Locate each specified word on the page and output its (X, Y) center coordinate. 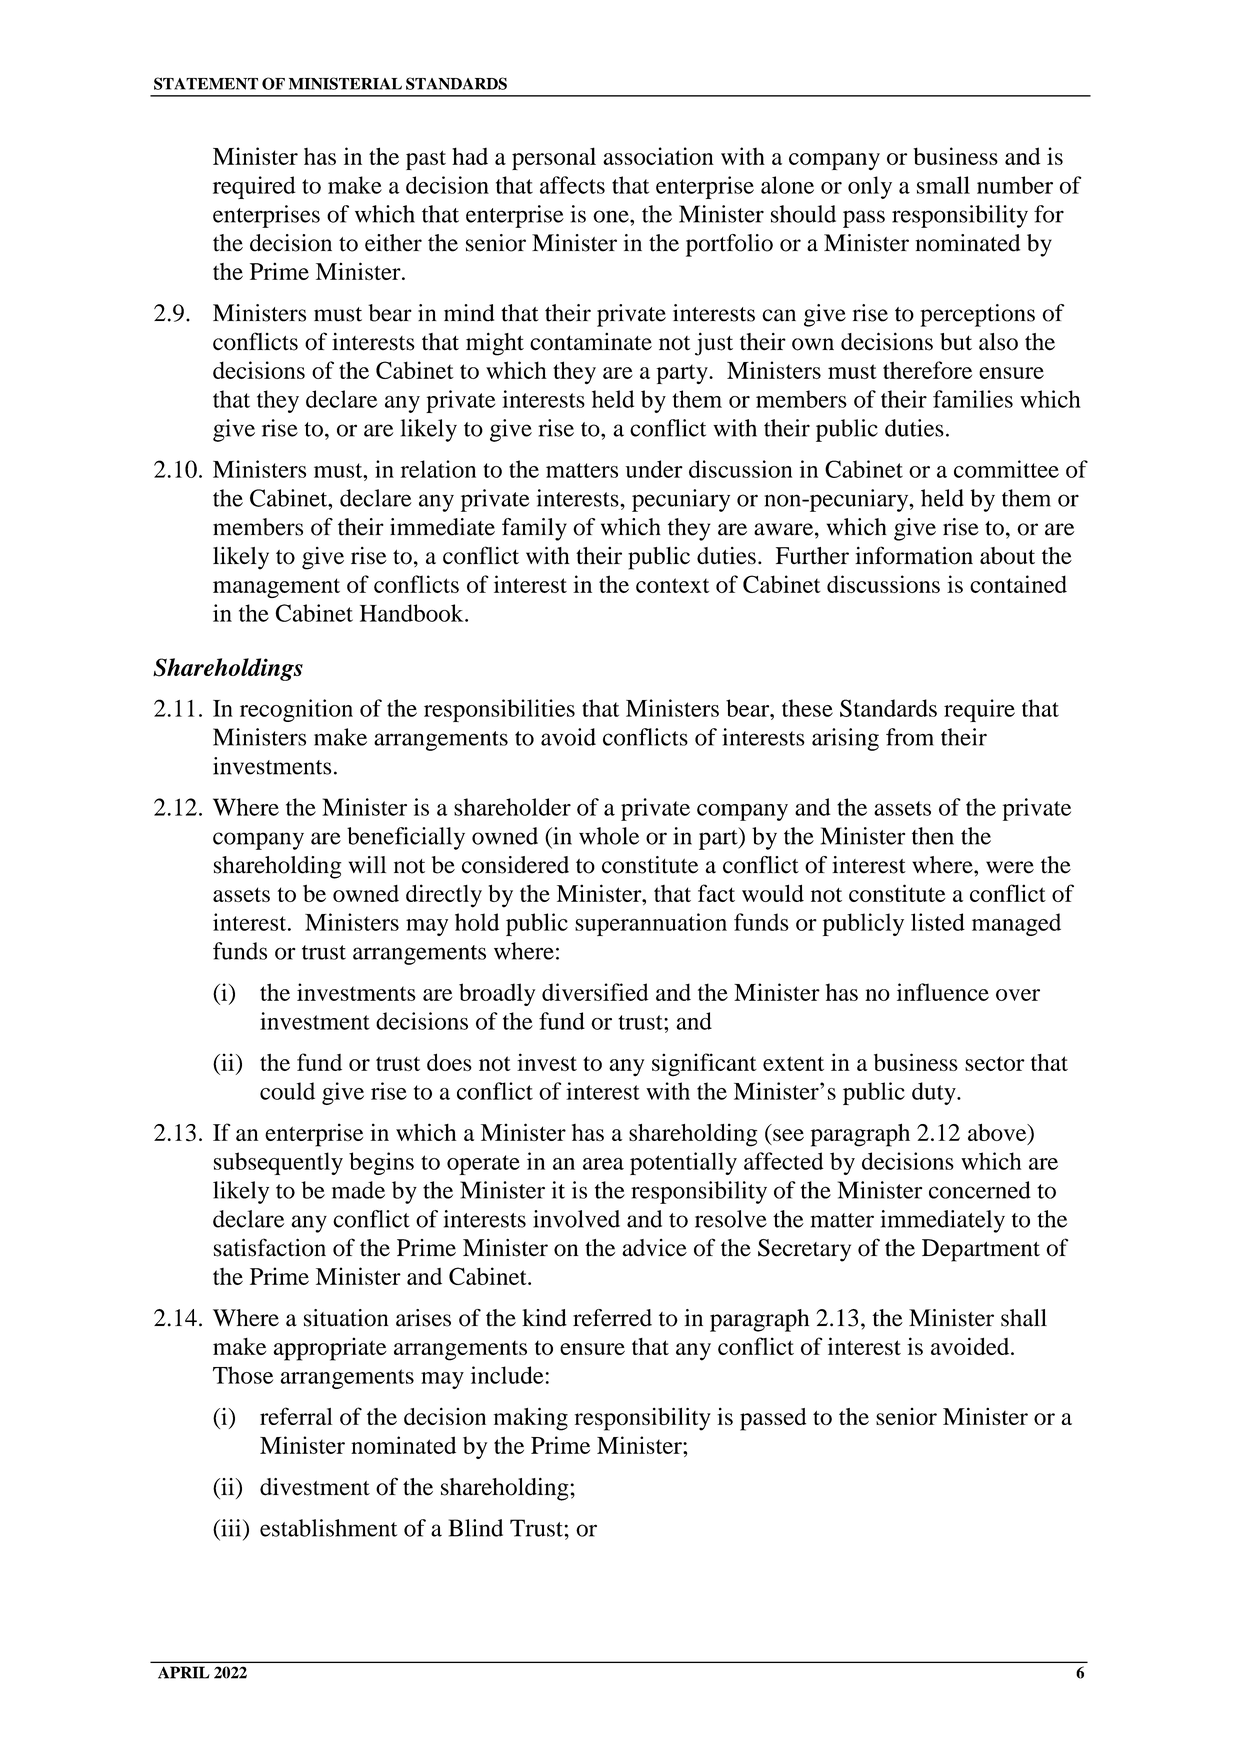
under (654, 469)
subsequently (278, 1163)
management (276, 588)
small (943, 185)
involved (576, 1219)
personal (554, 158)
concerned (980, 1190)
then (933, 836)
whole (609, 836)
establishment (329, 1528)
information (914, 555)
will (367, 864)
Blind (476, 1528)
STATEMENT (206, 83)
